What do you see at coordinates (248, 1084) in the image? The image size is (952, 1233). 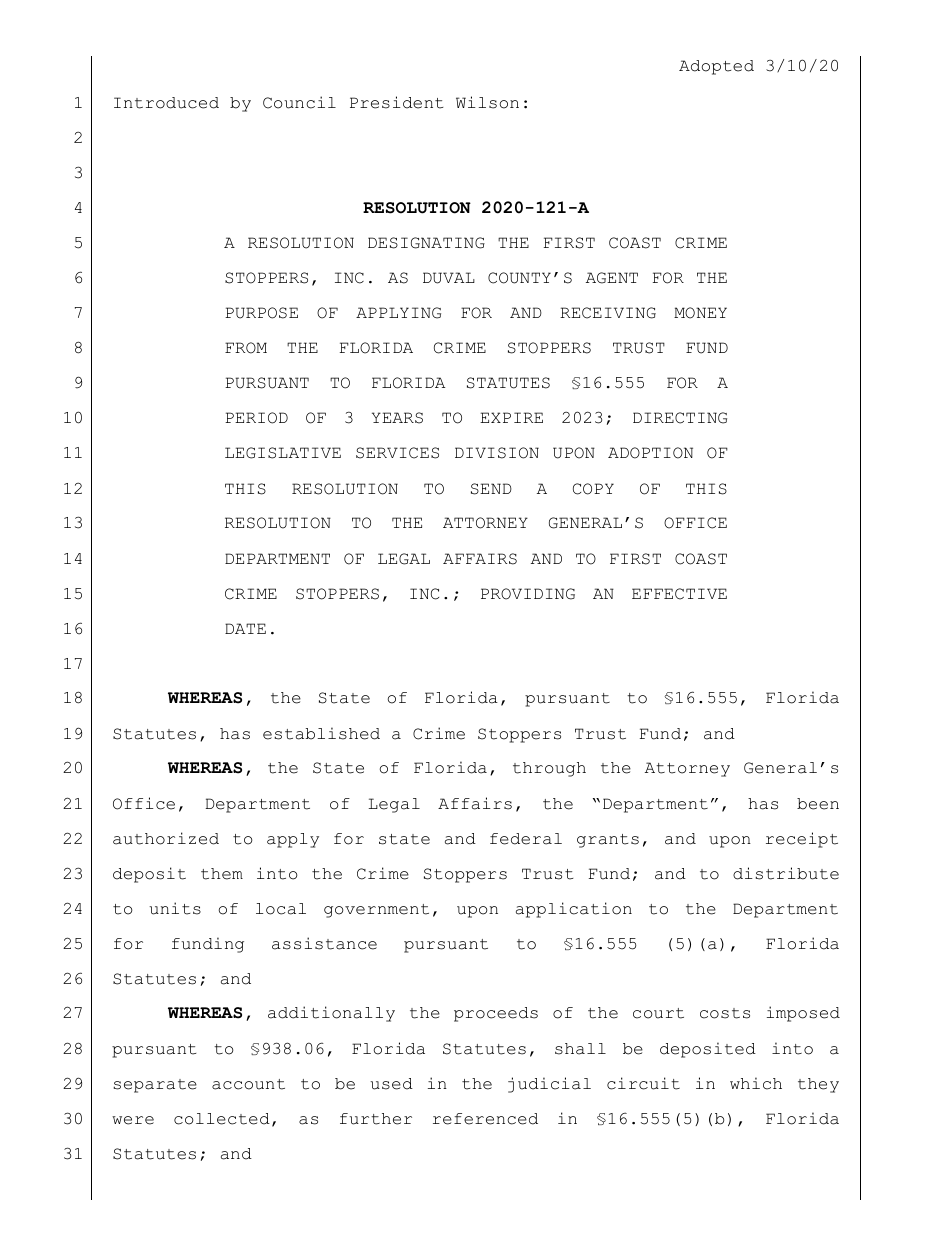 I see `account` at bounding box center [248, 1084].
